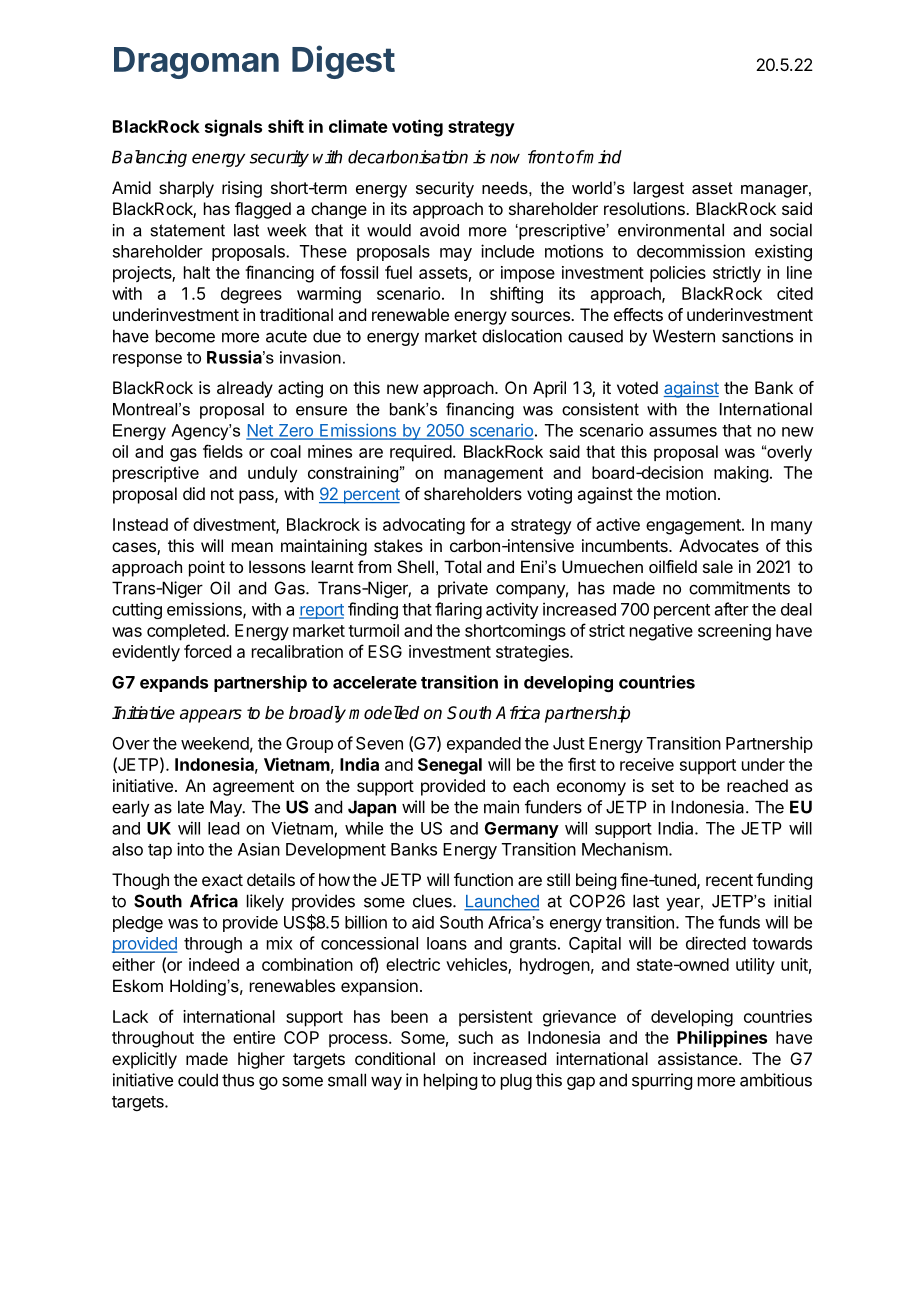 This page has width=924, height=1308. Describe the element at coordinates (475, 1037) in the page. I see `such` at that location.
